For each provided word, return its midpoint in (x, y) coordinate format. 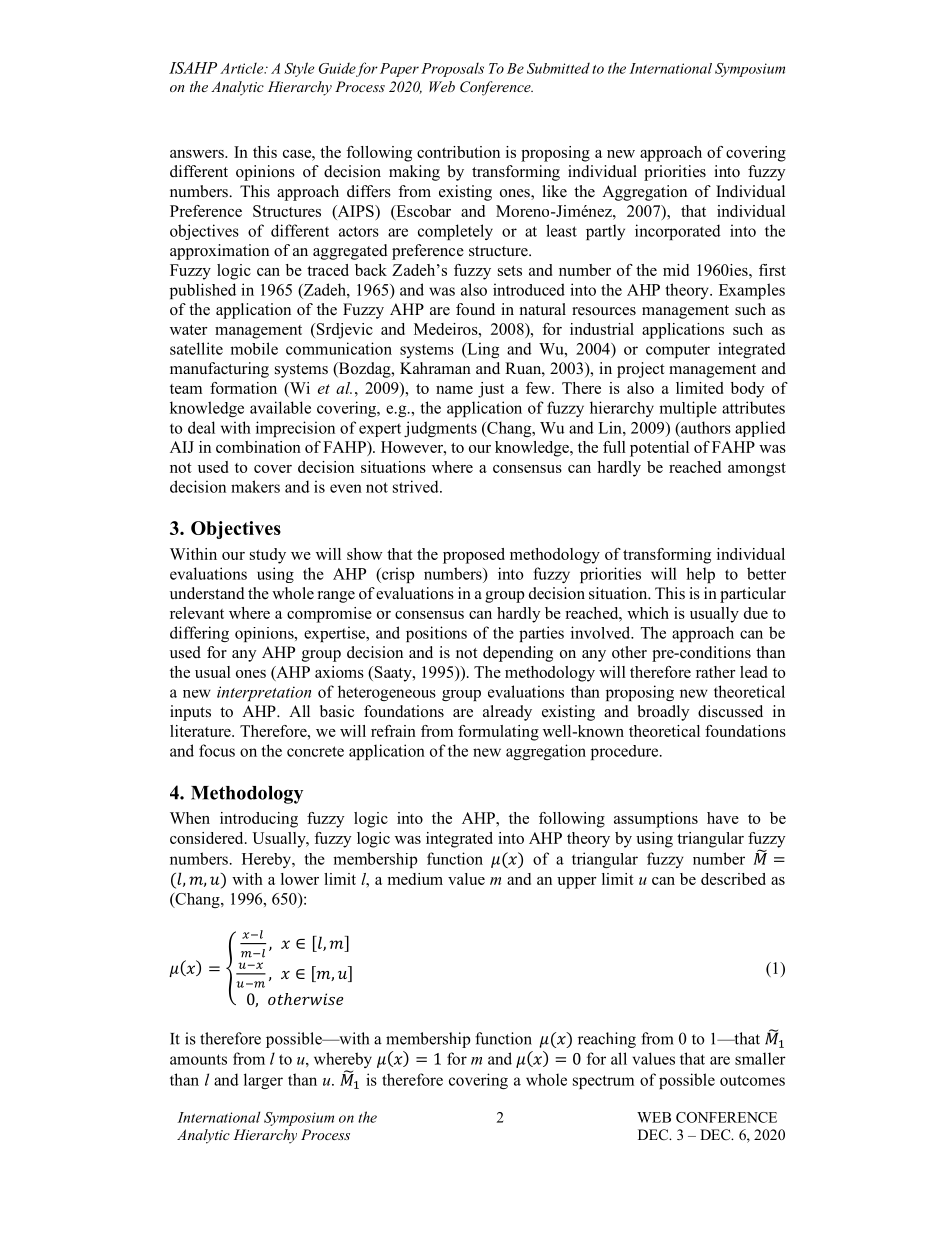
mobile (254, 348)
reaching (607, 1040)
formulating (498, 733)
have (723, 818)
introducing (259, 820)
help (700, 575)
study (268, 556)
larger (263, 1081)
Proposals (452, 69)
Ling (482, 350)
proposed (474, 556)
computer (678, 351)
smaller (760, 1058)
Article (243, 68)
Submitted (558, 68)
